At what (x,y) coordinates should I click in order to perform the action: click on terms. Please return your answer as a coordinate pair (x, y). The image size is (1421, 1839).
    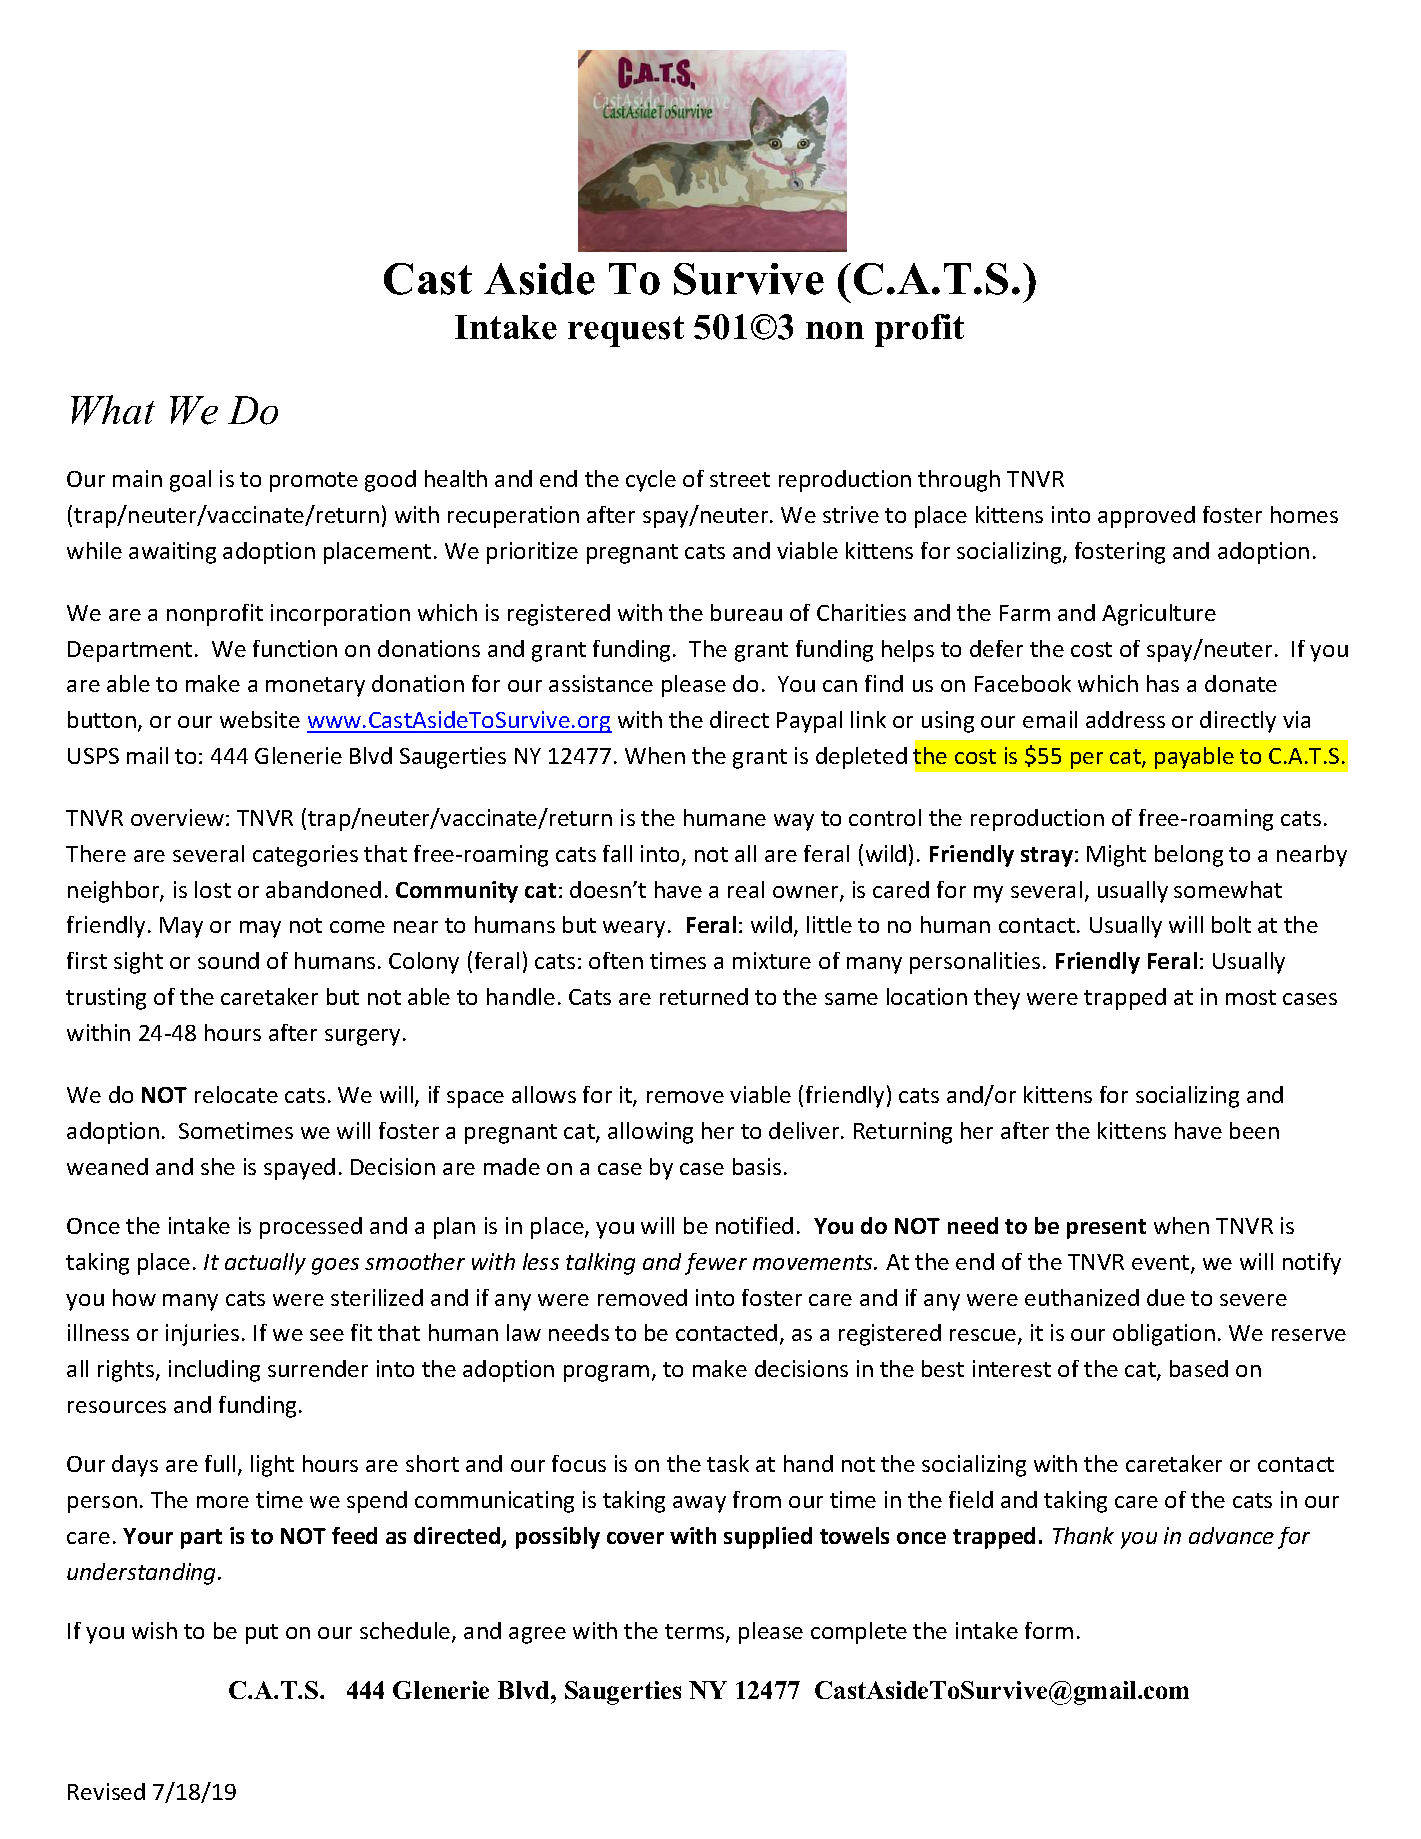
    Looking at the image, I should click on (696, 1633).
